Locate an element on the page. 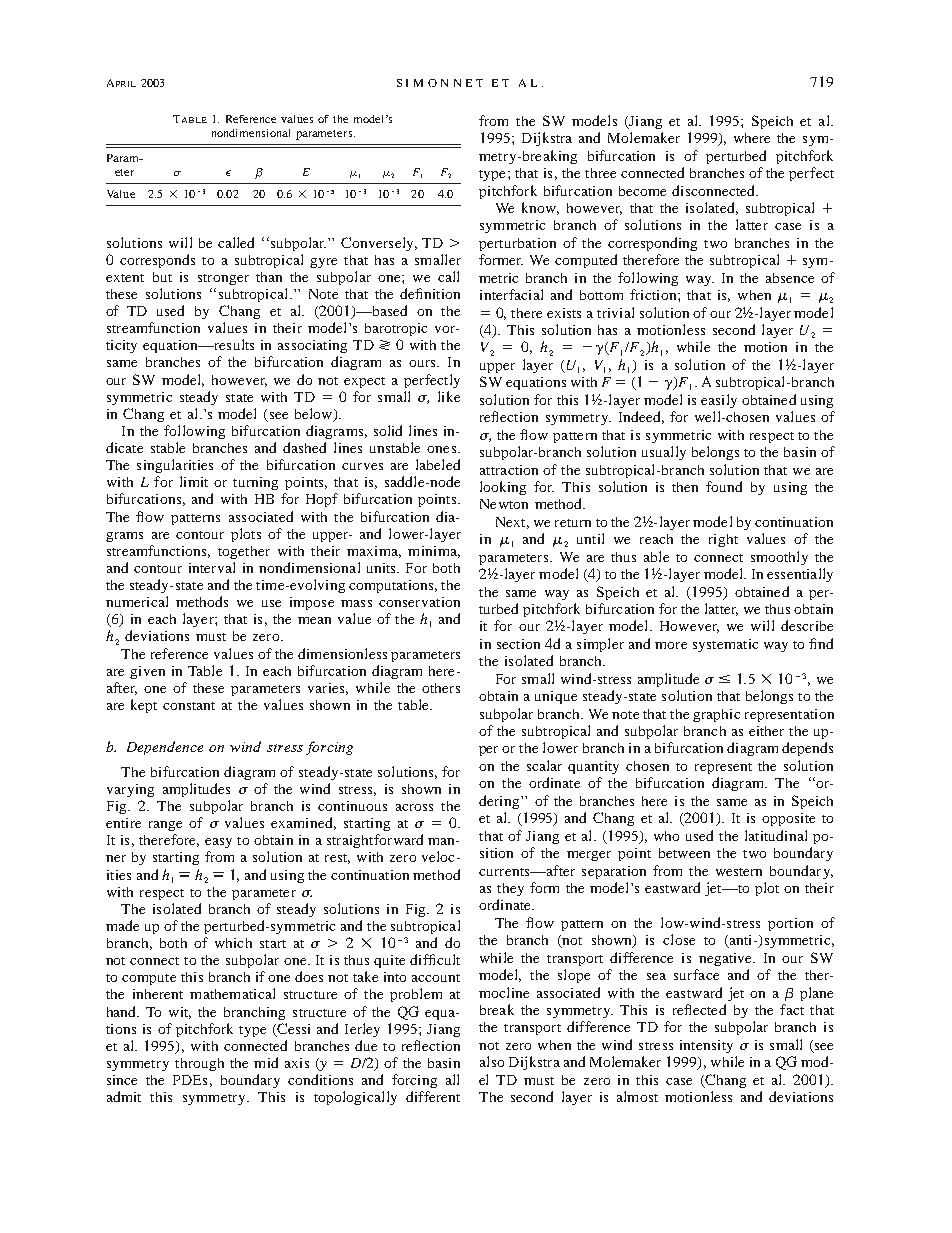 The width and height of the page is (952, 1233). graphic is located at coordinates (716, 715).
